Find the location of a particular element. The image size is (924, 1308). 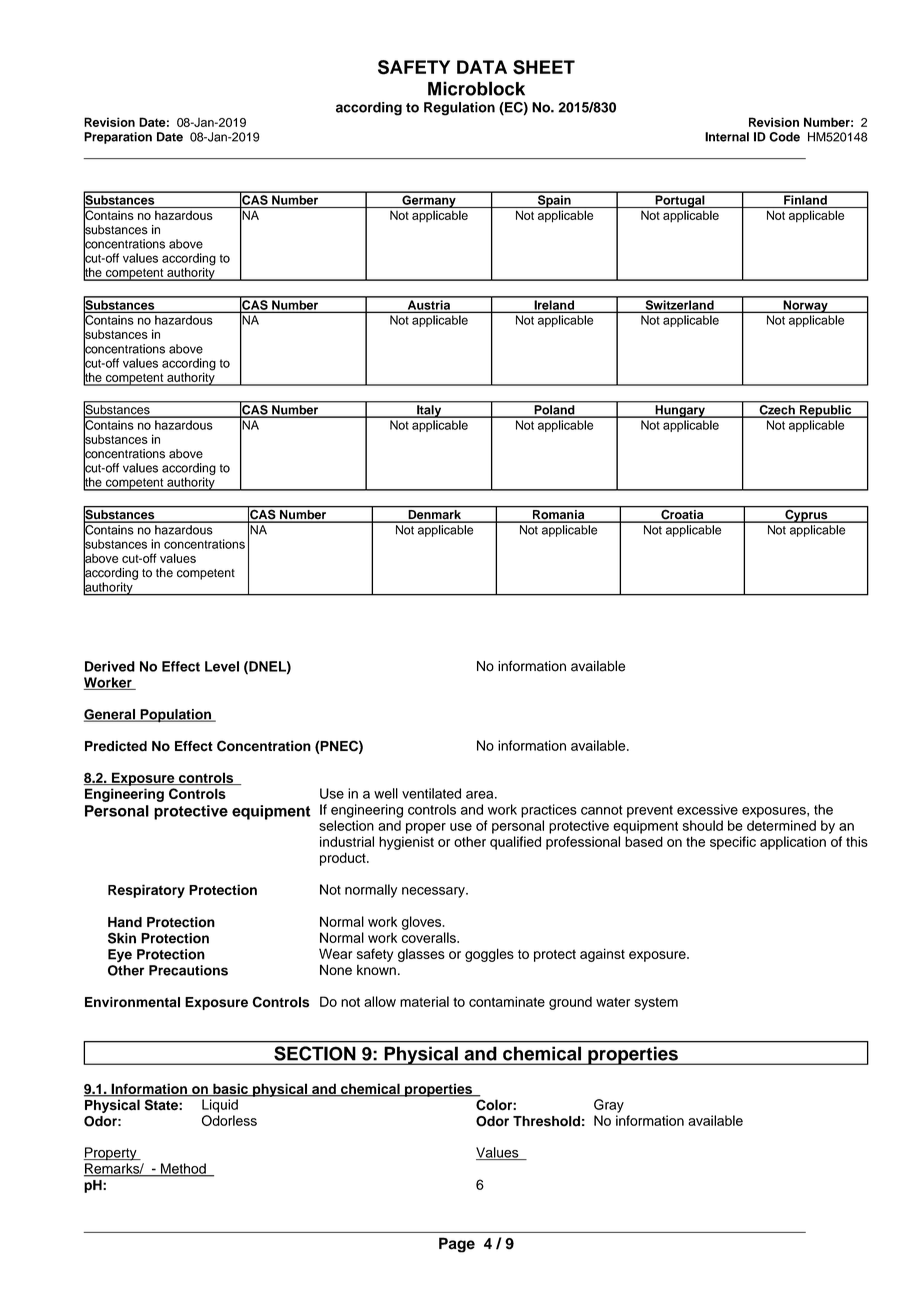

excessive is located at coordinates (707, 809).
